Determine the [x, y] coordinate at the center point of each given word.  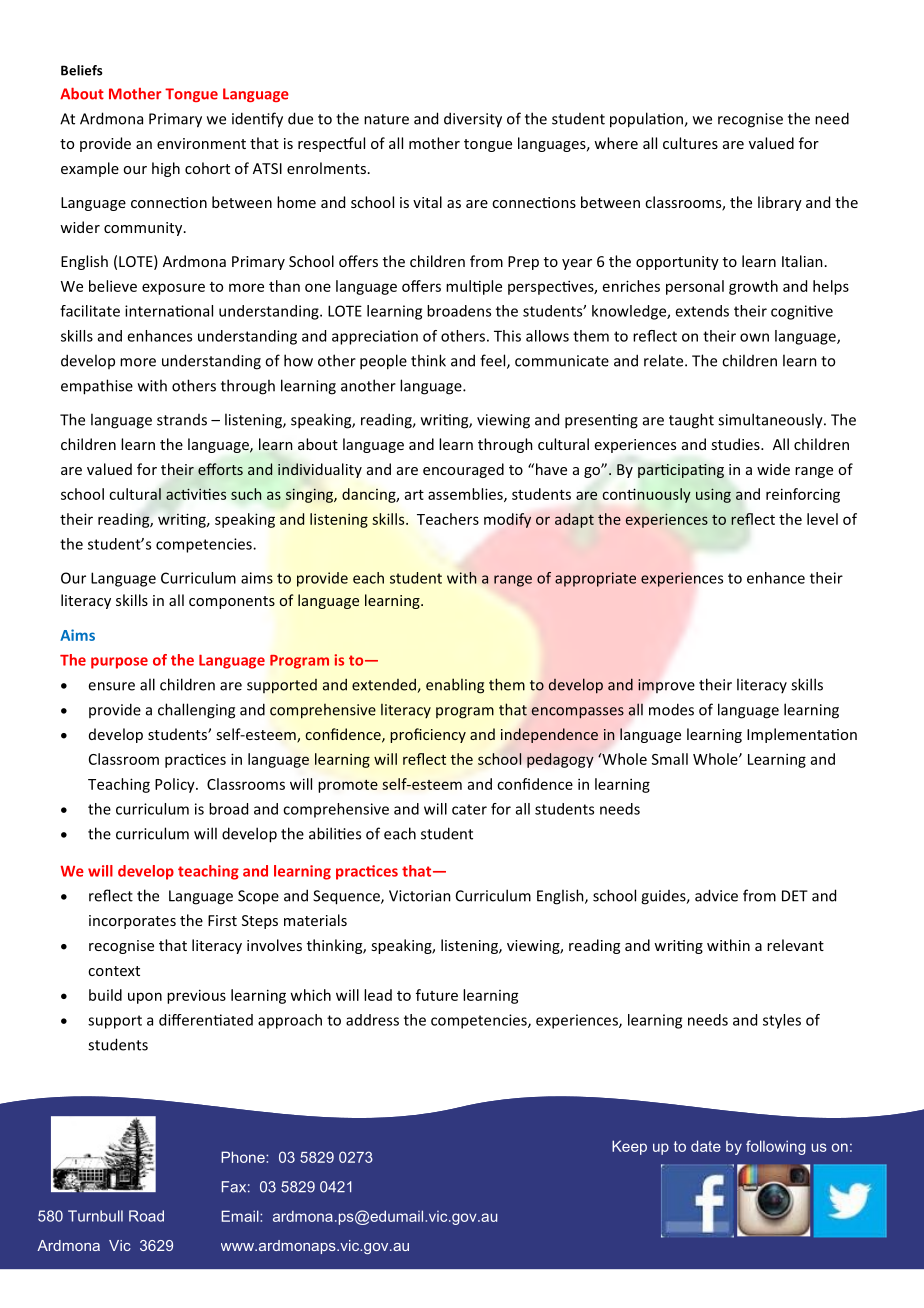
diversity [473, 120]
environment [201, 143]
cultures [690, 143]
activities [196, 494]
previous [196, 996]
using [713, 495]
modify [507, 520]
